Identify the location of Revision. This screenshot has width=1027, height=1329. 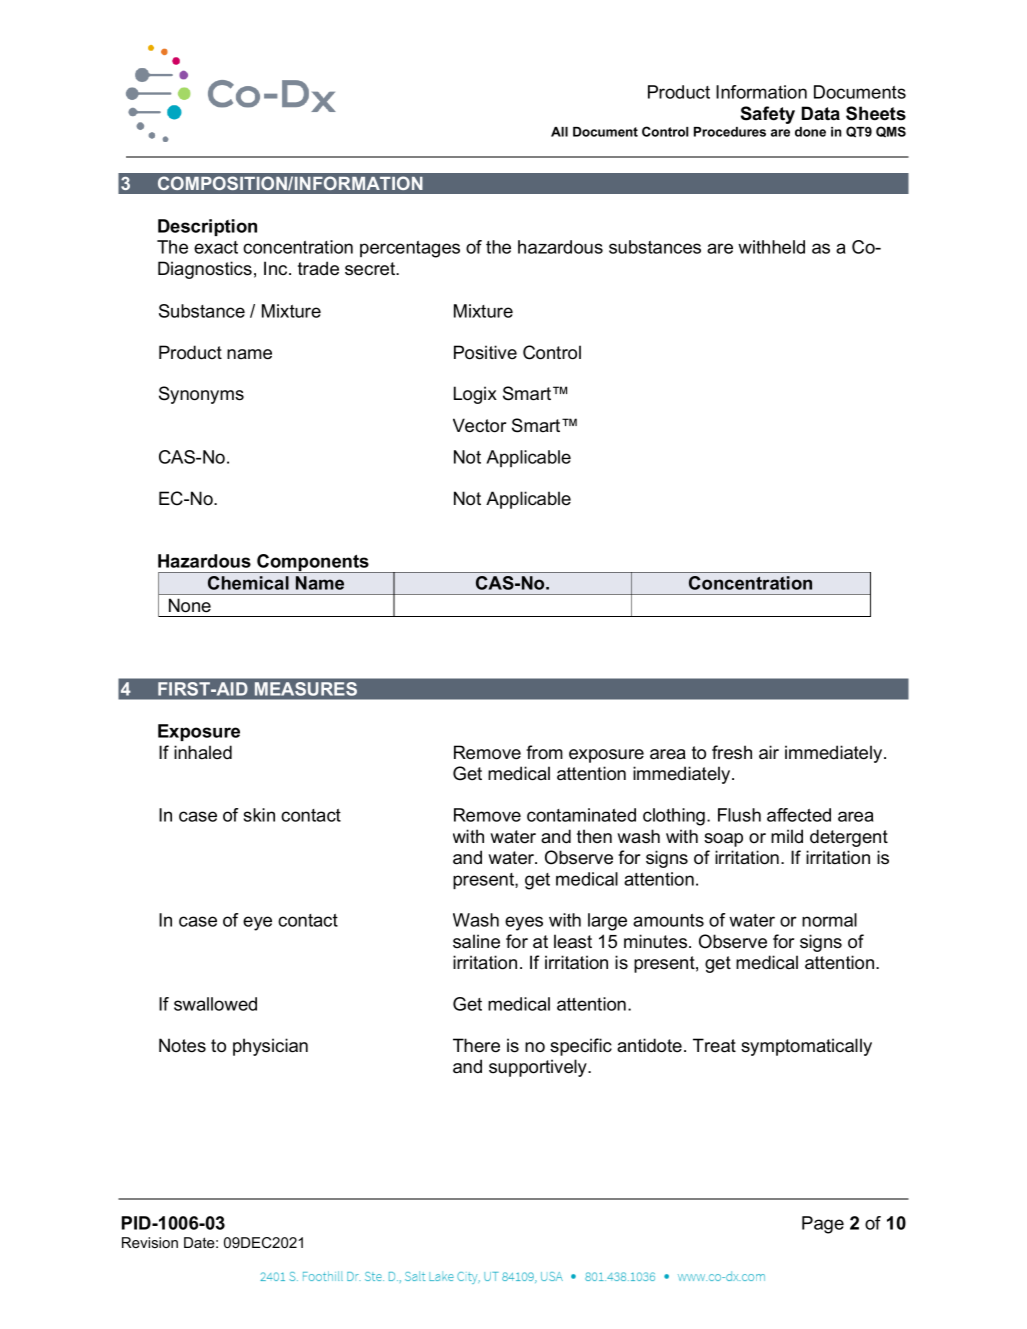
(150, 1242).
